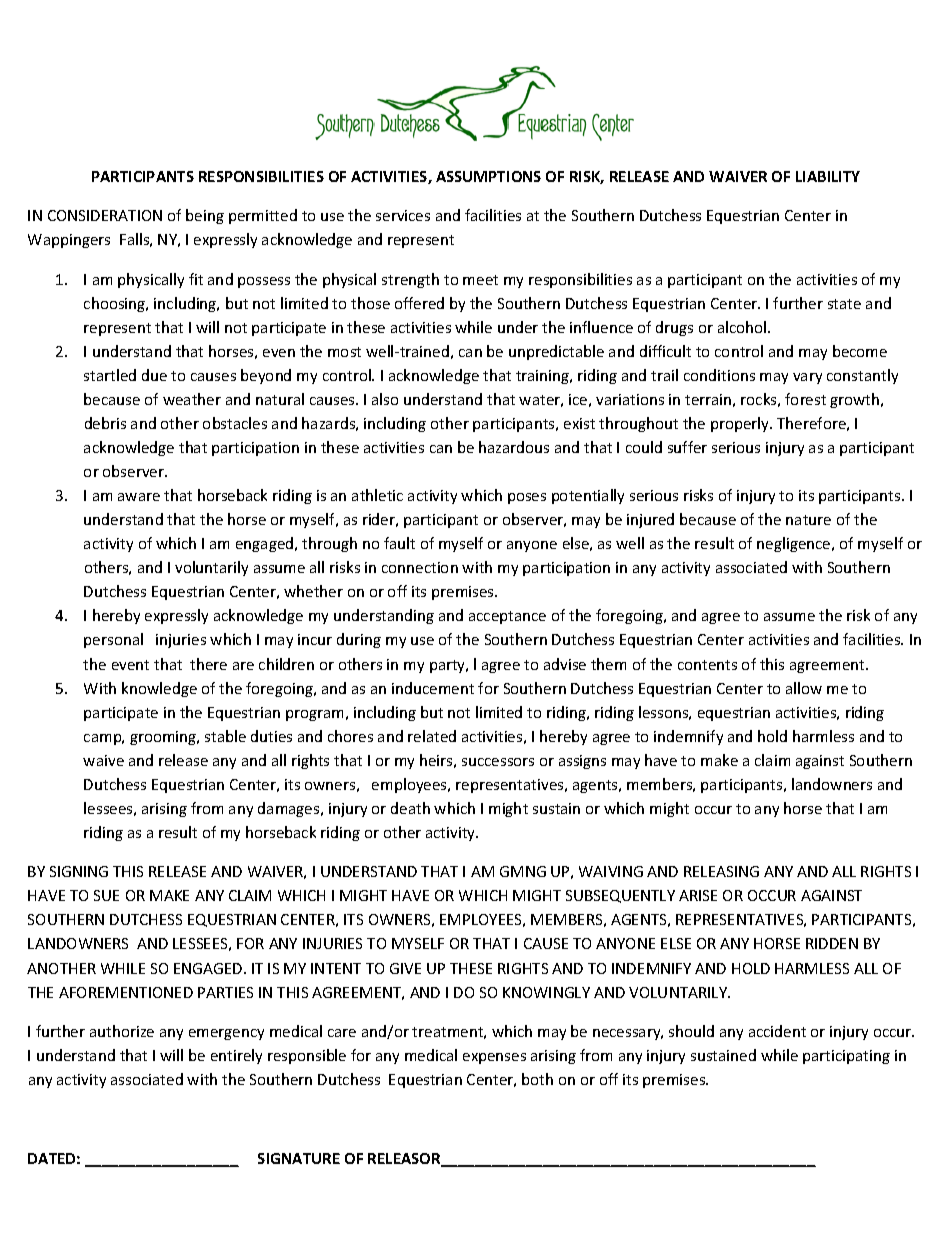 This document has width=952, height=1233. What do you see at coordinates (494, 1058) in the document?
I see `expenses` at bounding box center [494, 1058].
